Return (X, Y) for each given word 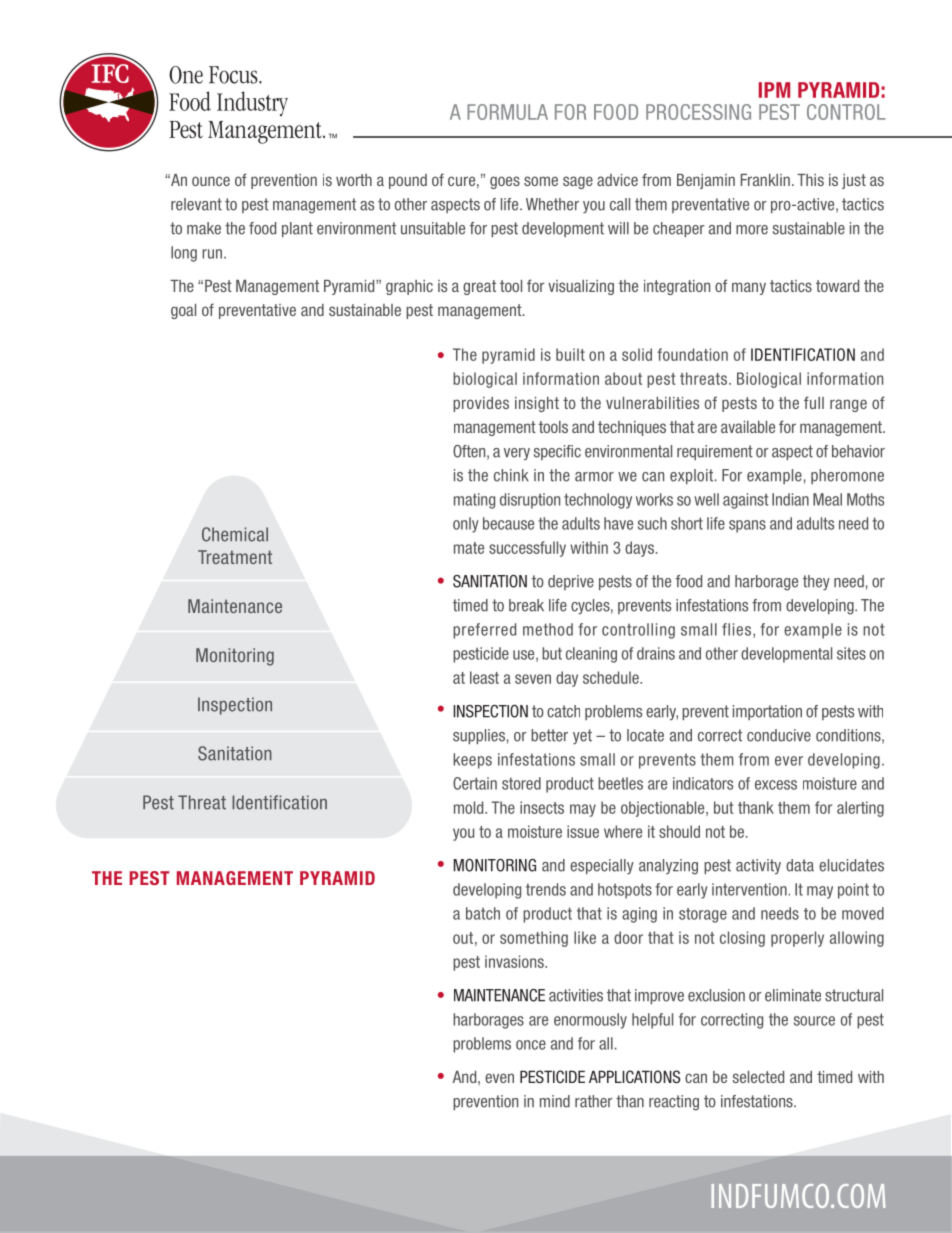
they (816, 582)
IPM (774, 90)
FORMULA (507, 112)
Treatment (235, 557)
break (526, 605)
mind (555, 1101)
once (531, 1045)
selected (758, 1077)
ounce (211, 181)
